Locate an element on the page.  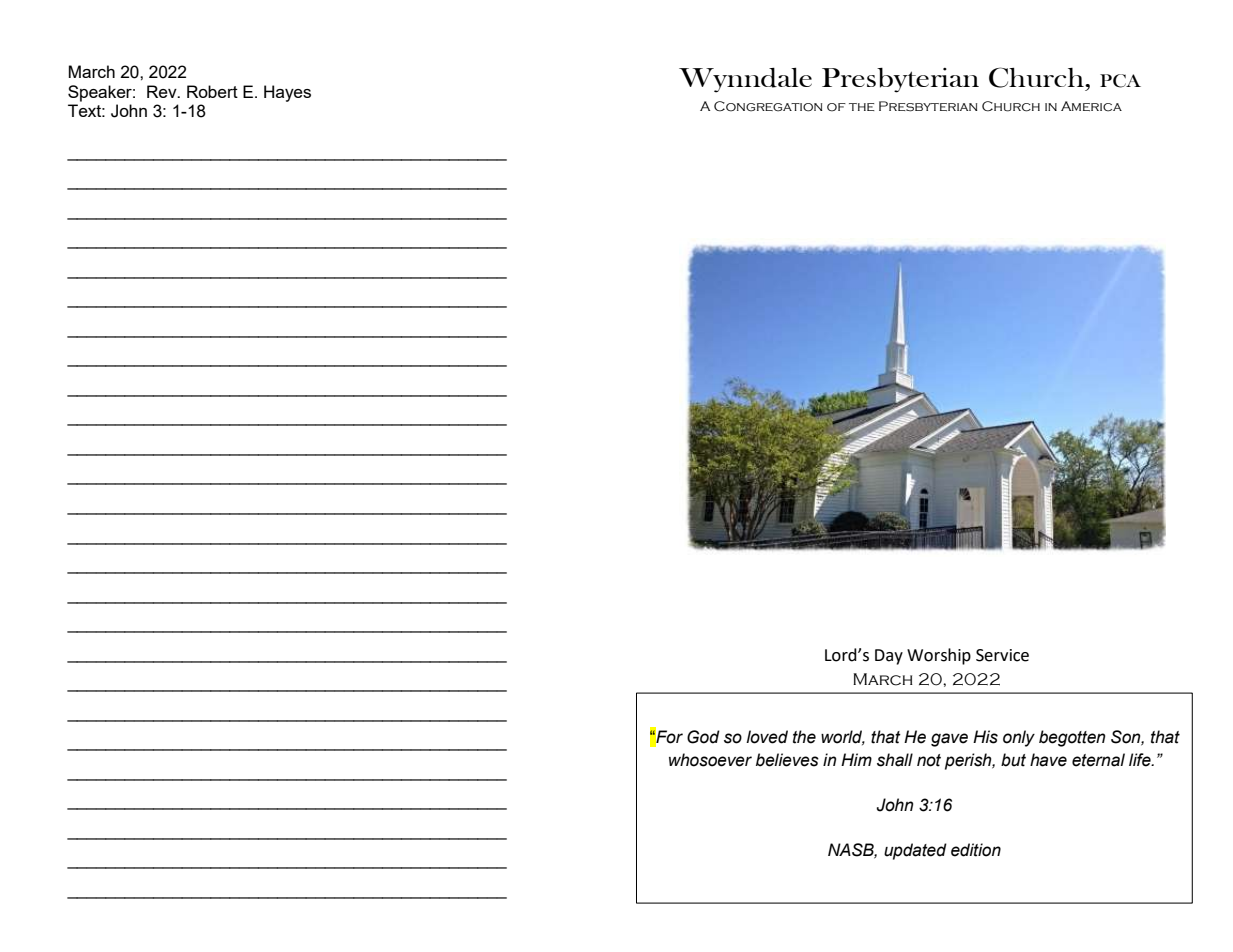
Hayes is located at coordinates (287, 93).
